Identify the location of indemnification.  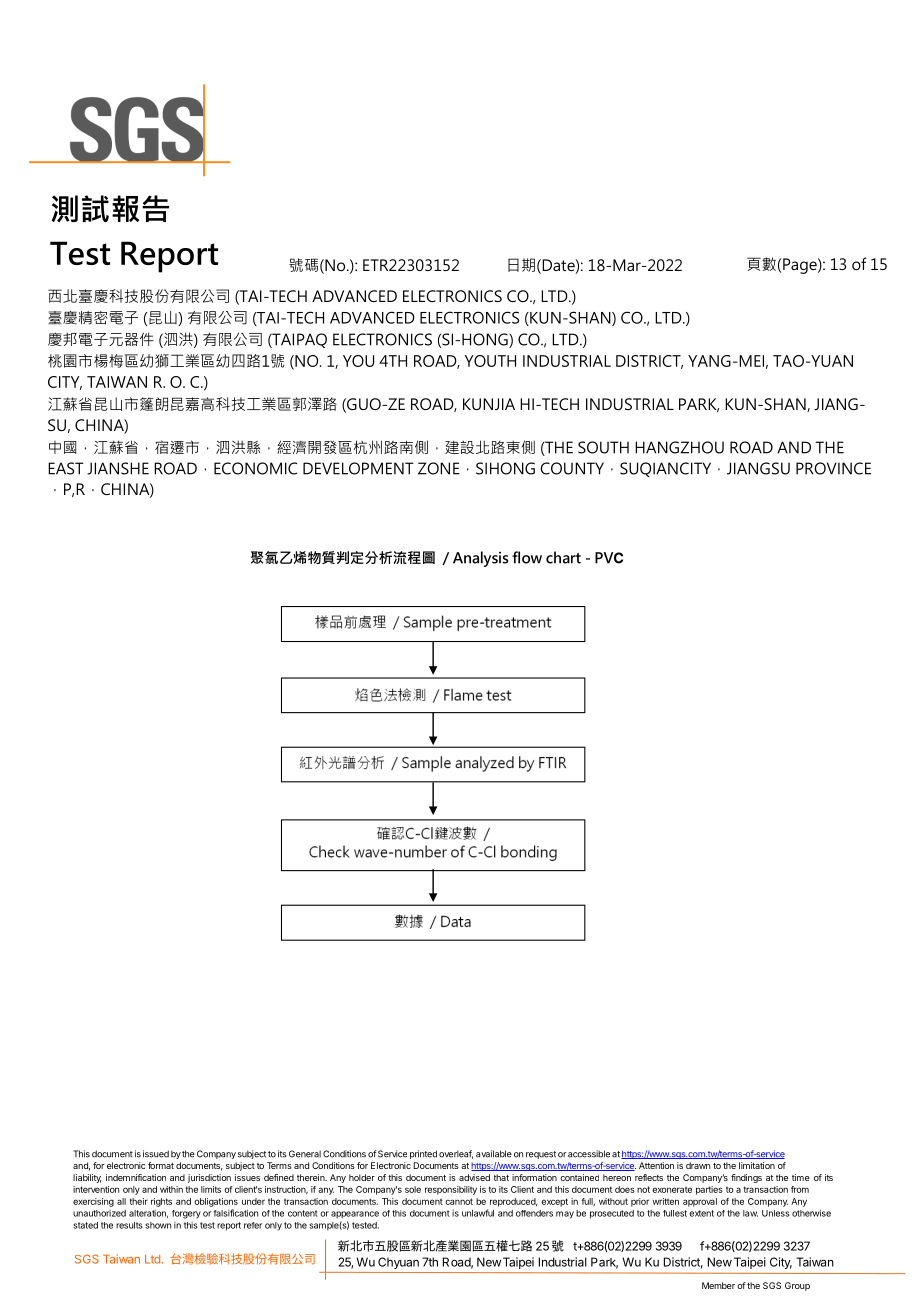
(136, 1177).
